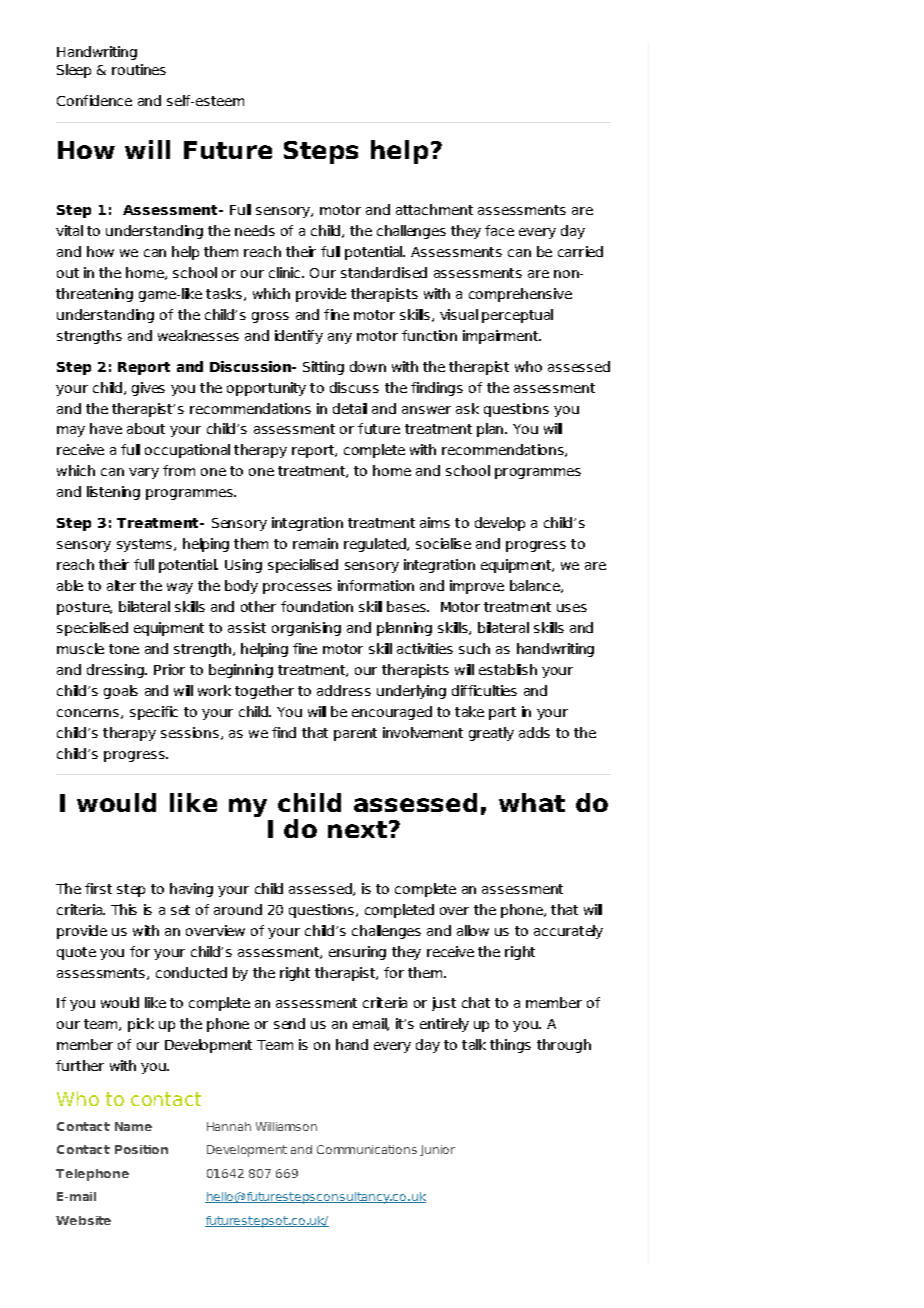 The width and height of the screenshot is (924, 1308). Describe the element at coordinates (139, 69) in the screenshot. I see `routines` at that location.
